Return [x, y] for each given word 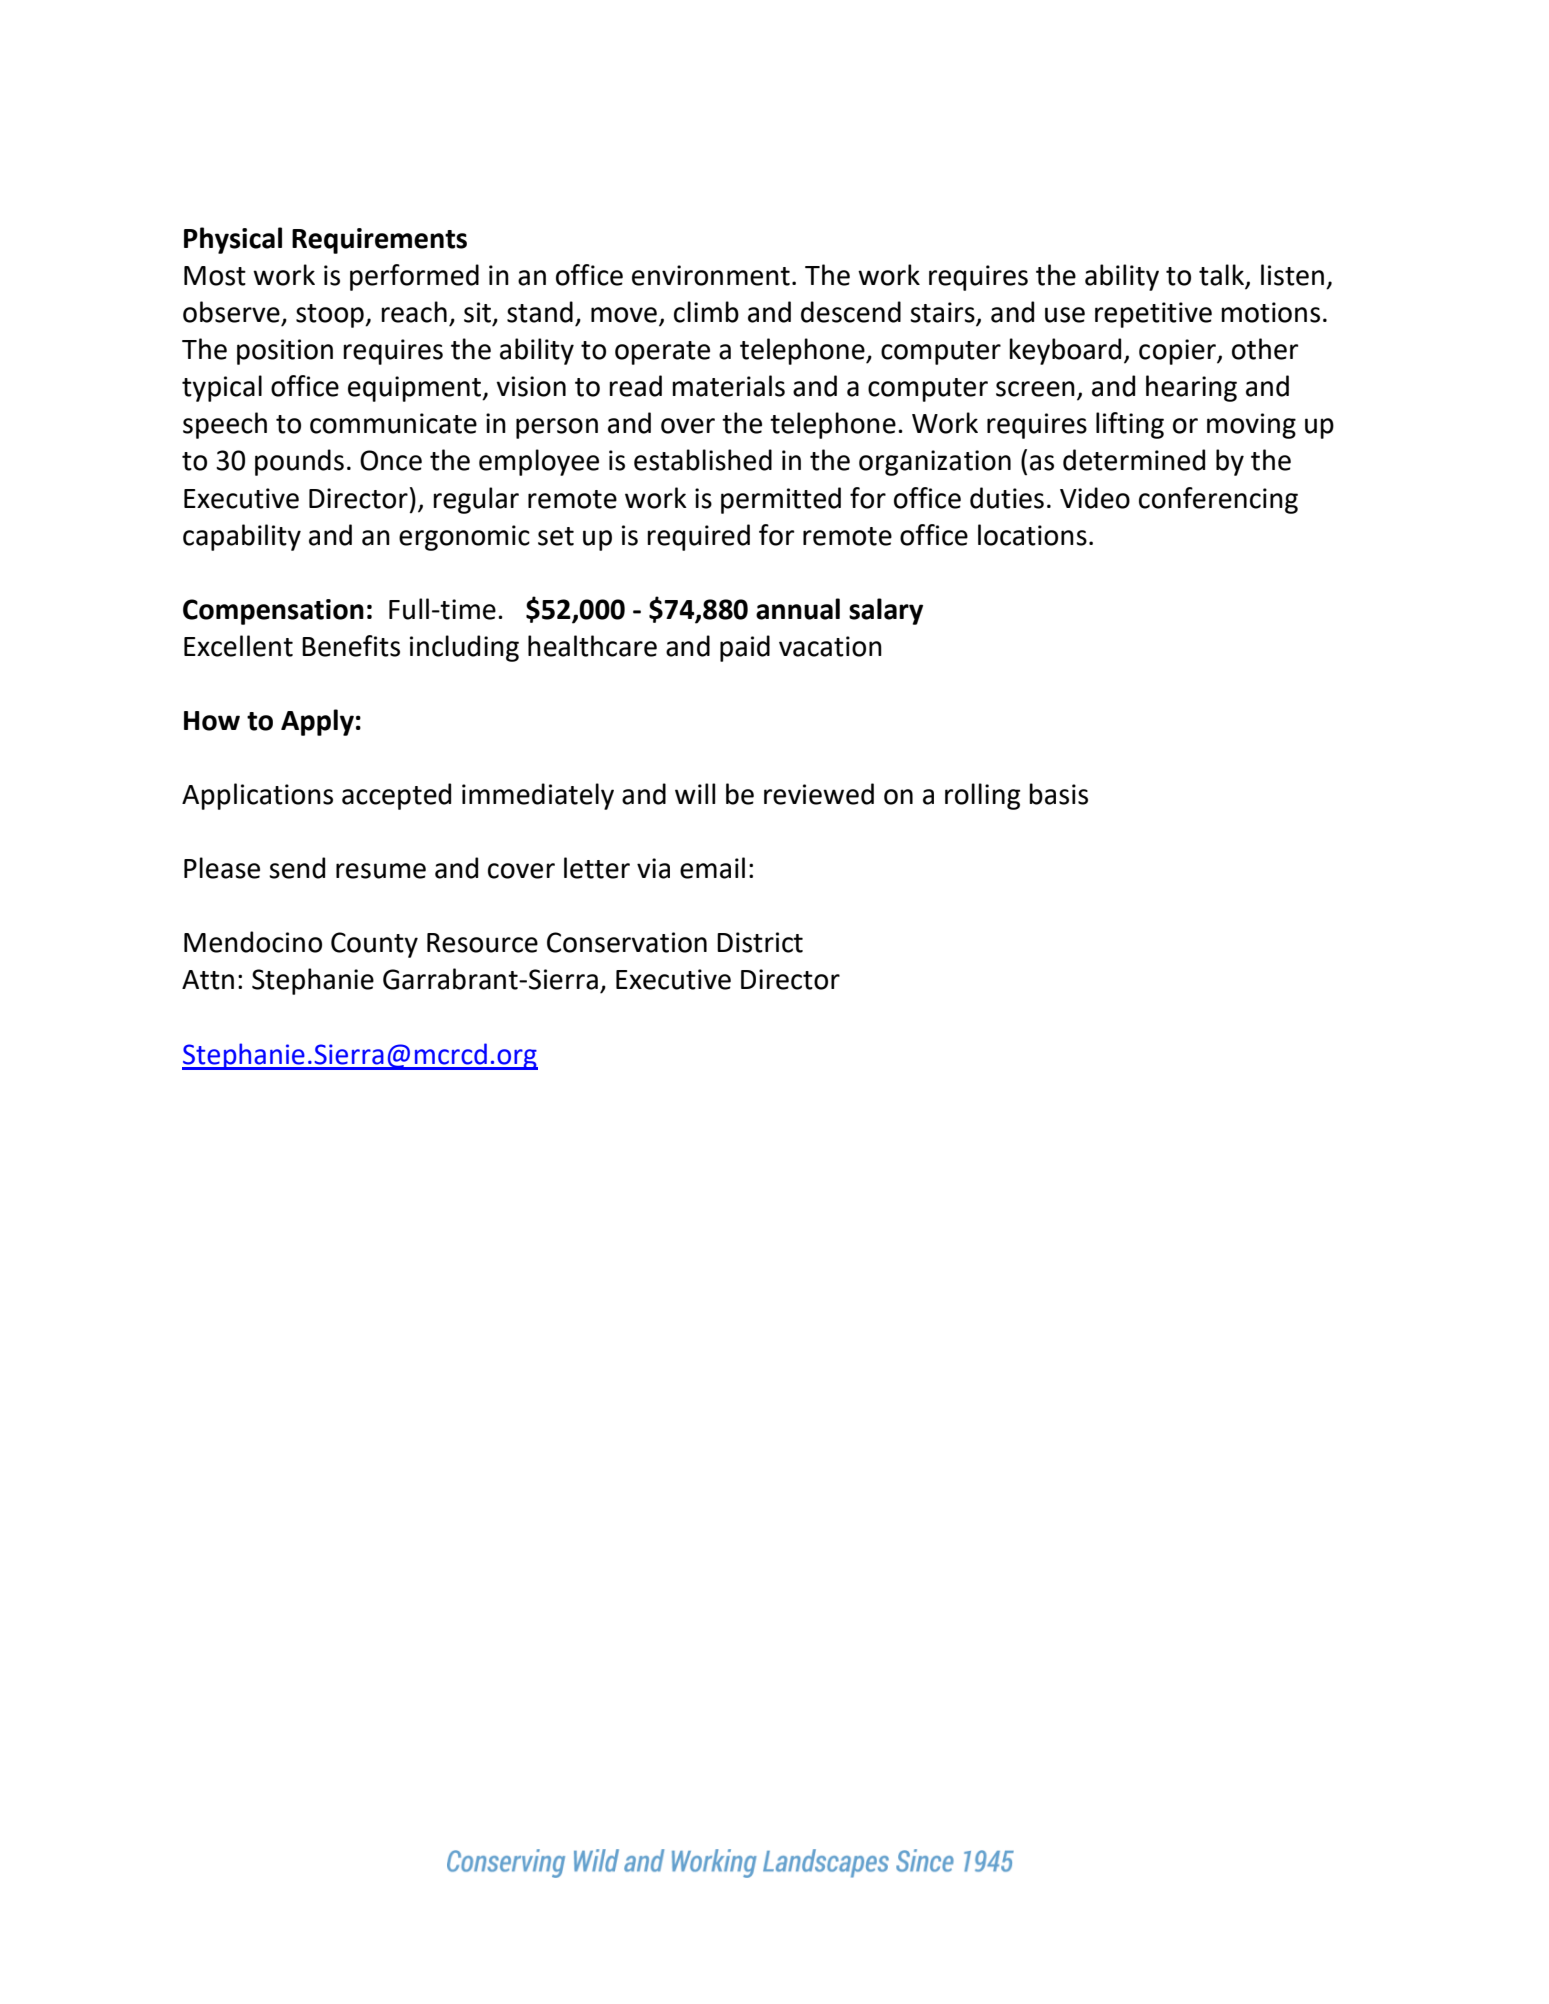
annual [798, 609]
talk [1223, 276]
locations [1032, 535]
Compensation [273, 612]
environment [711, 275]
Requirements [379, 241]
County [374, 945]
